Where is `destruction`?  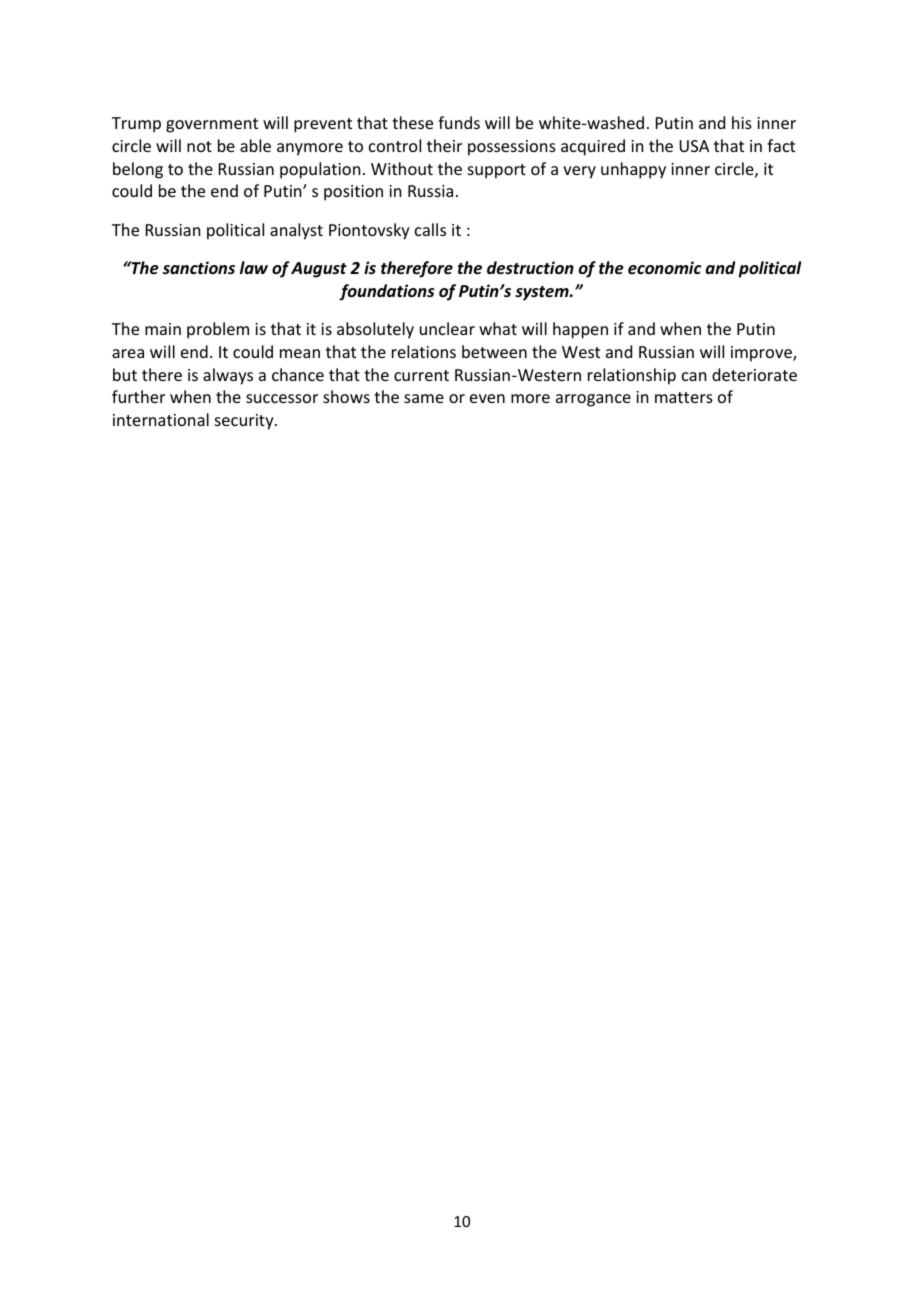 destruction is located at coordinates (530, 268).
